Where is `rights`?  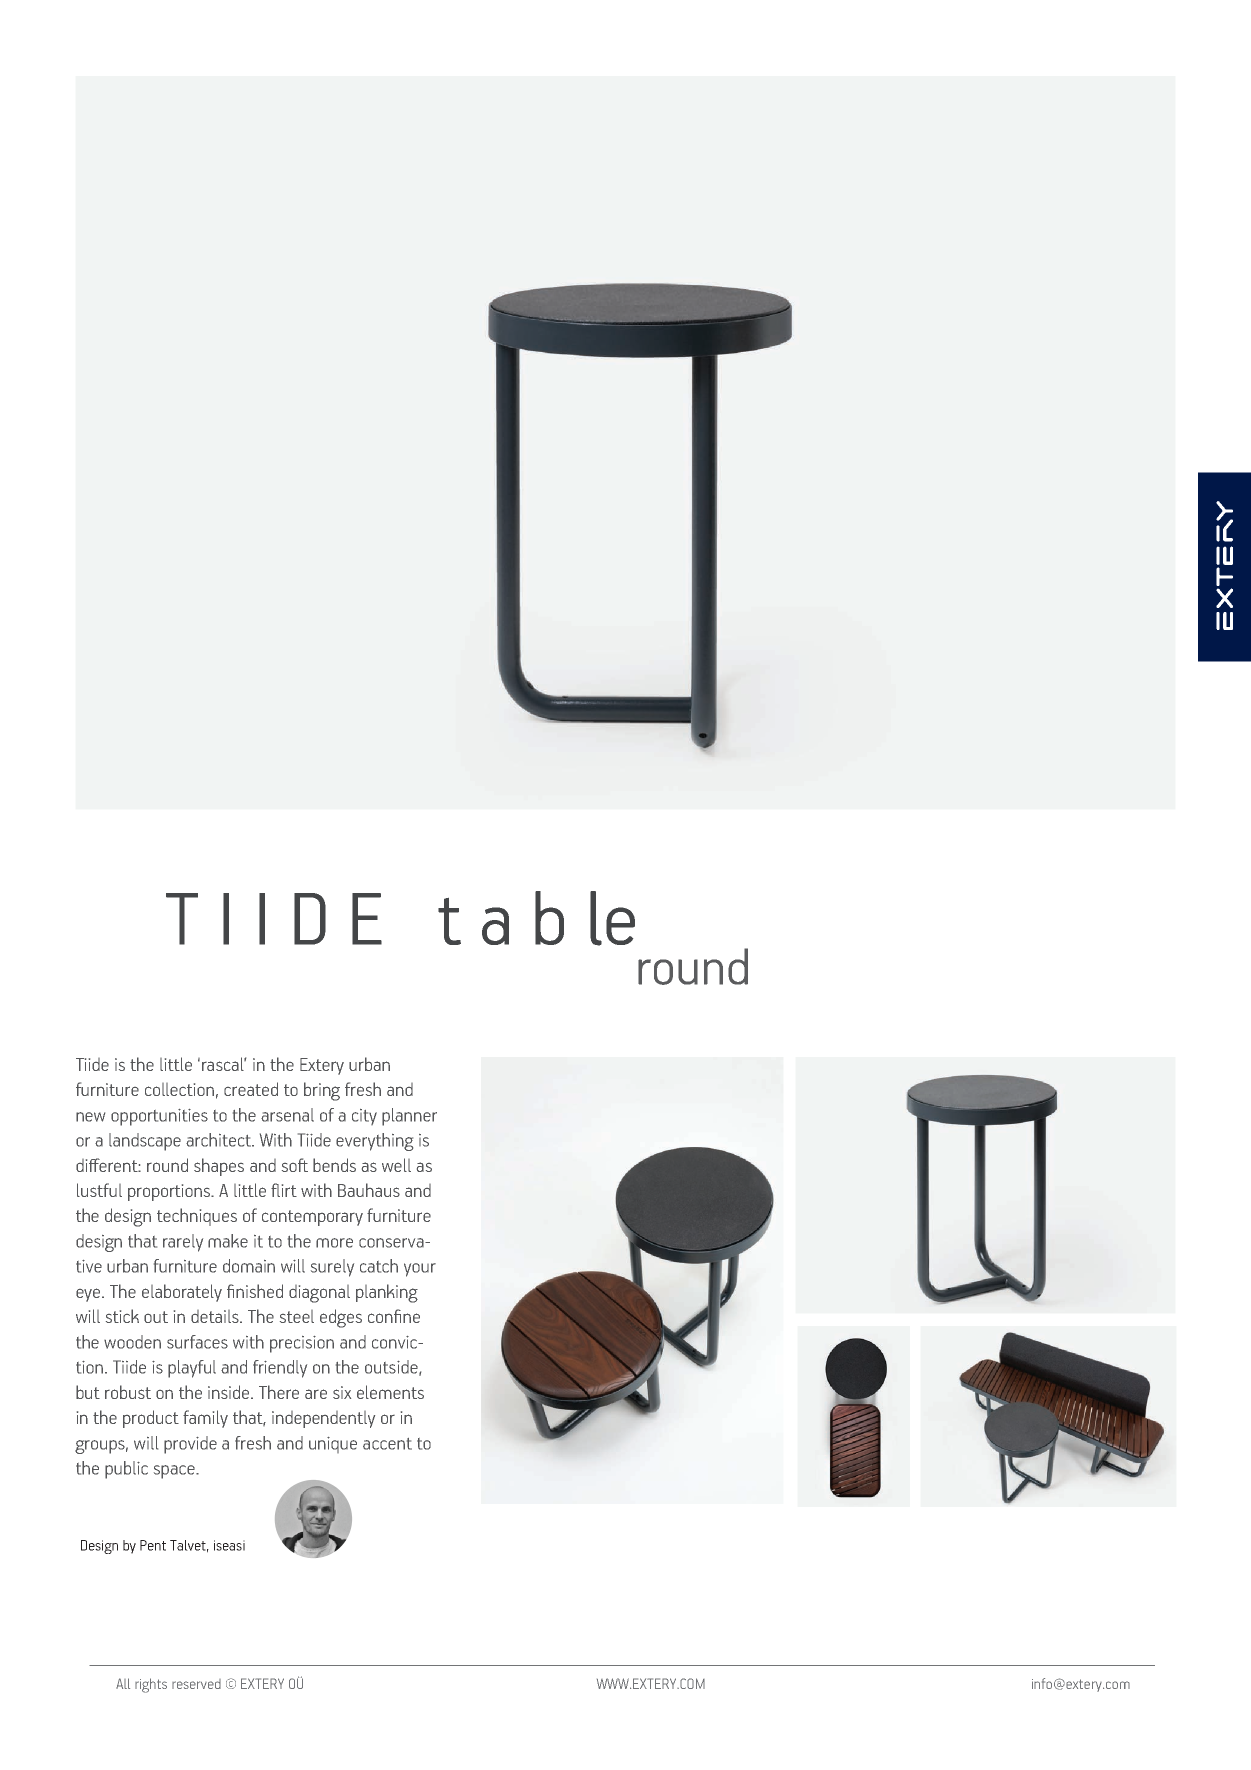 rights is located at coordinates (151, 1685).
